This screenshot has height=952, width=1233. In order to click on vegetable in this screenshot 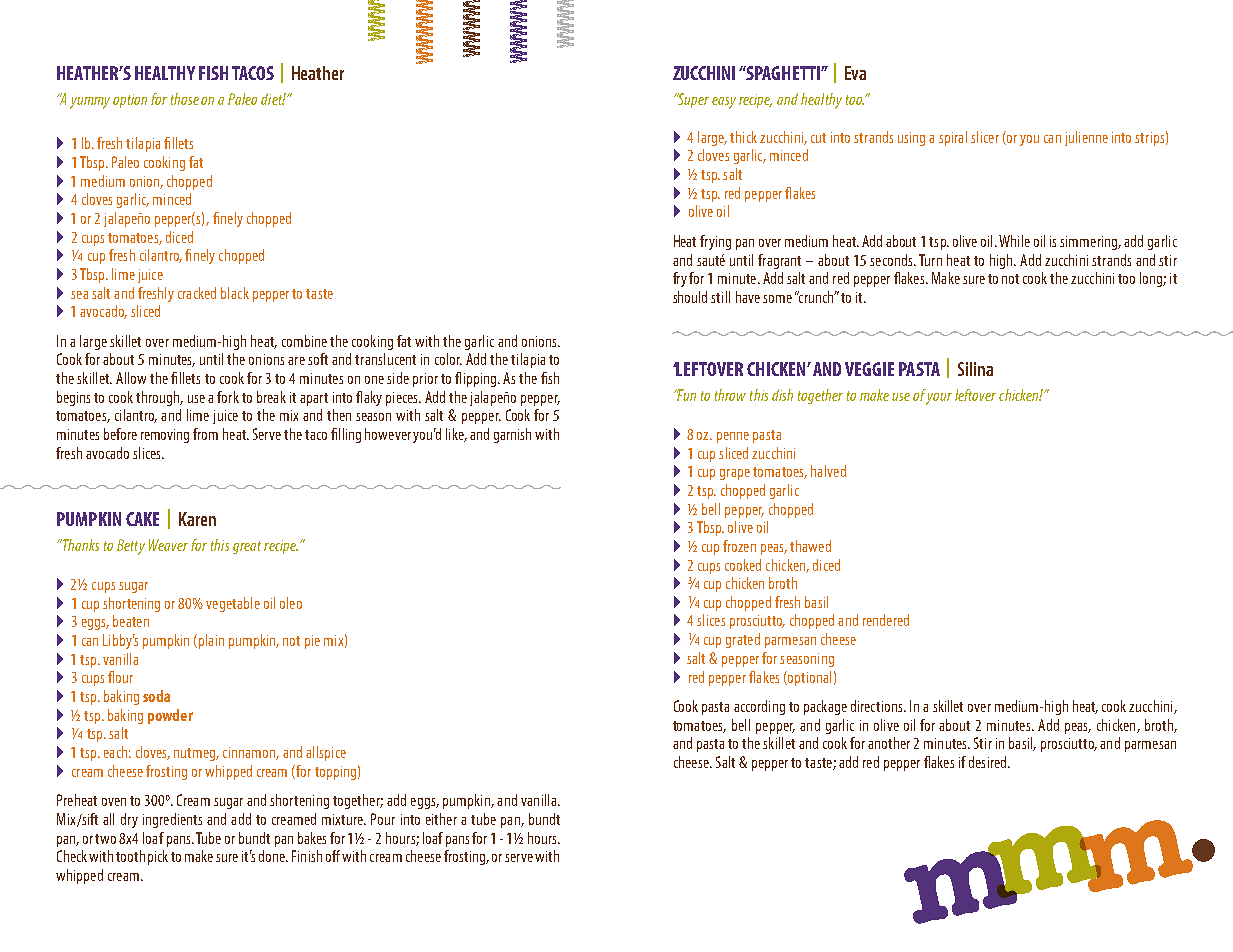, I will do `click(233, 604)`.
